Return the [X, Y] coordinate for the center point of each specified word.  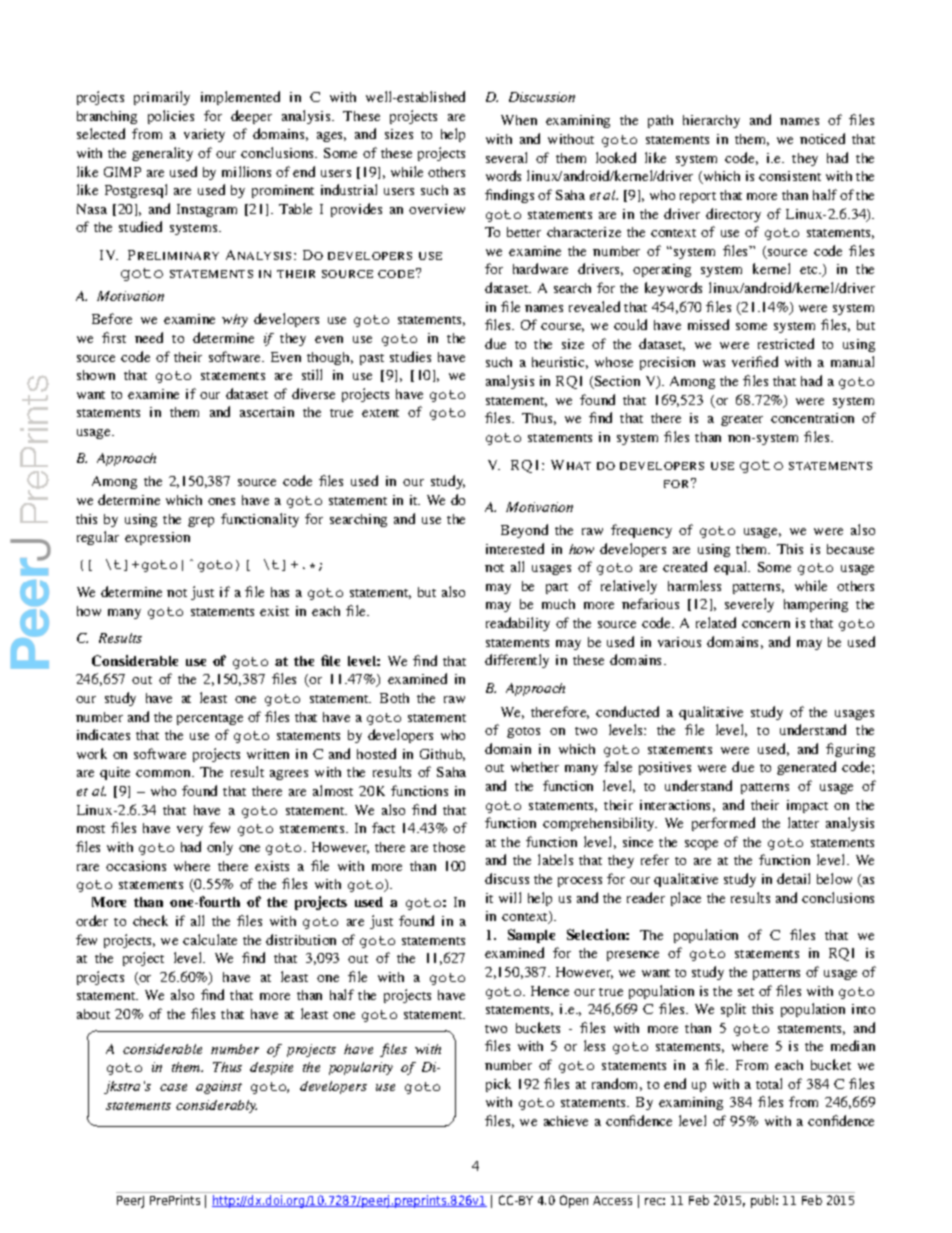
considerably [216, 1106]
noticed [822, 138]
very [190, 831]
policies [171, 117]
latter [803, 822]
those [449, 847]
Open [574, 1201]
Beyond [524, 531]
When [519, 120]
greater [742, 420]
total [769, 1083]
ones [221, 501]
